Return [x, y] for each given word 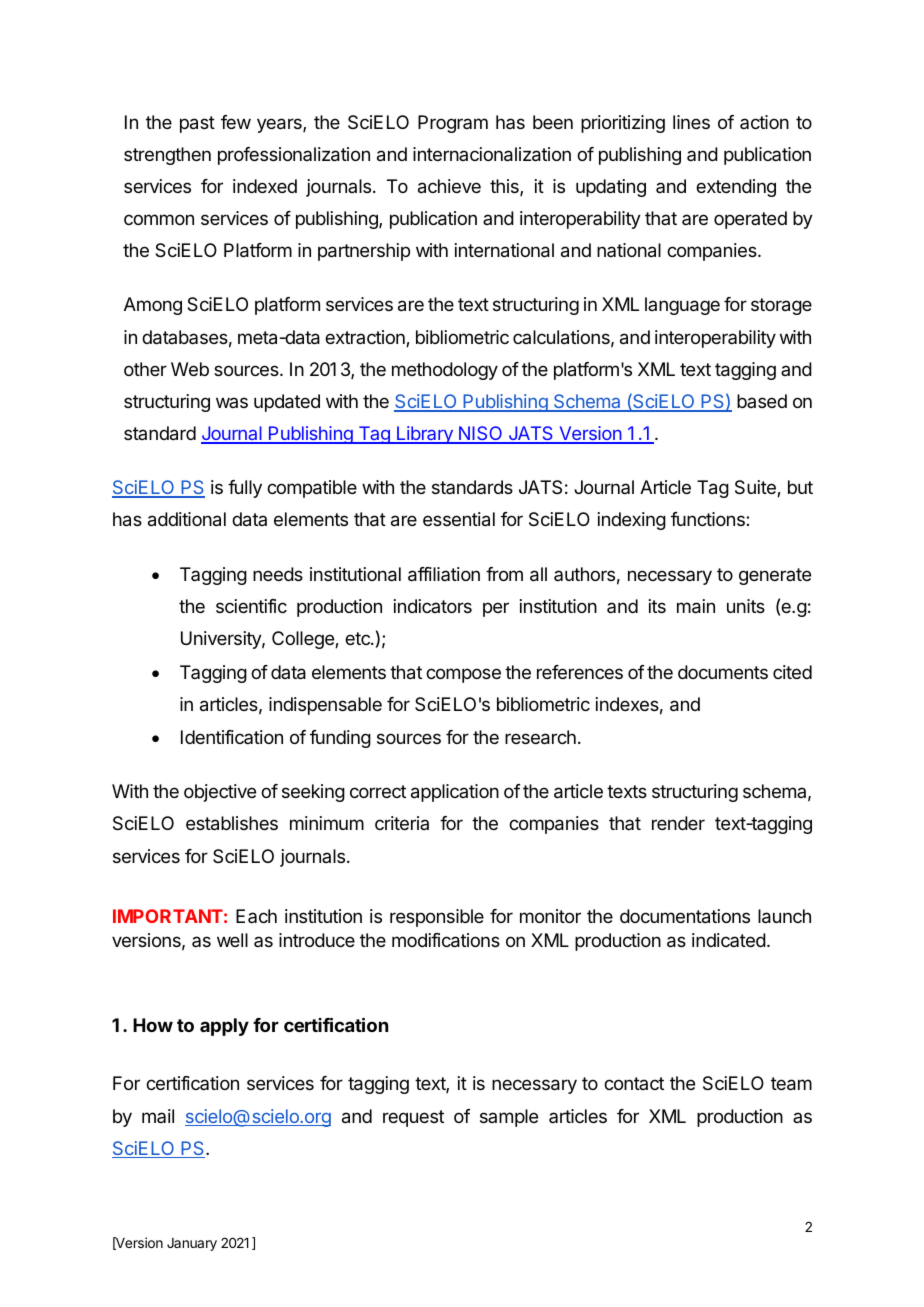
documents [723, 672]
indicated [729, 940]
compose [463, 675]
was [232, 402]
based [762, 401]
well [232, 940]
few [236, 122]
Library [425, 435]
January [192, 1244]
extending [736, 188]
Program [453, 124]
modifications [446, 940]
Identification [232, 737]
